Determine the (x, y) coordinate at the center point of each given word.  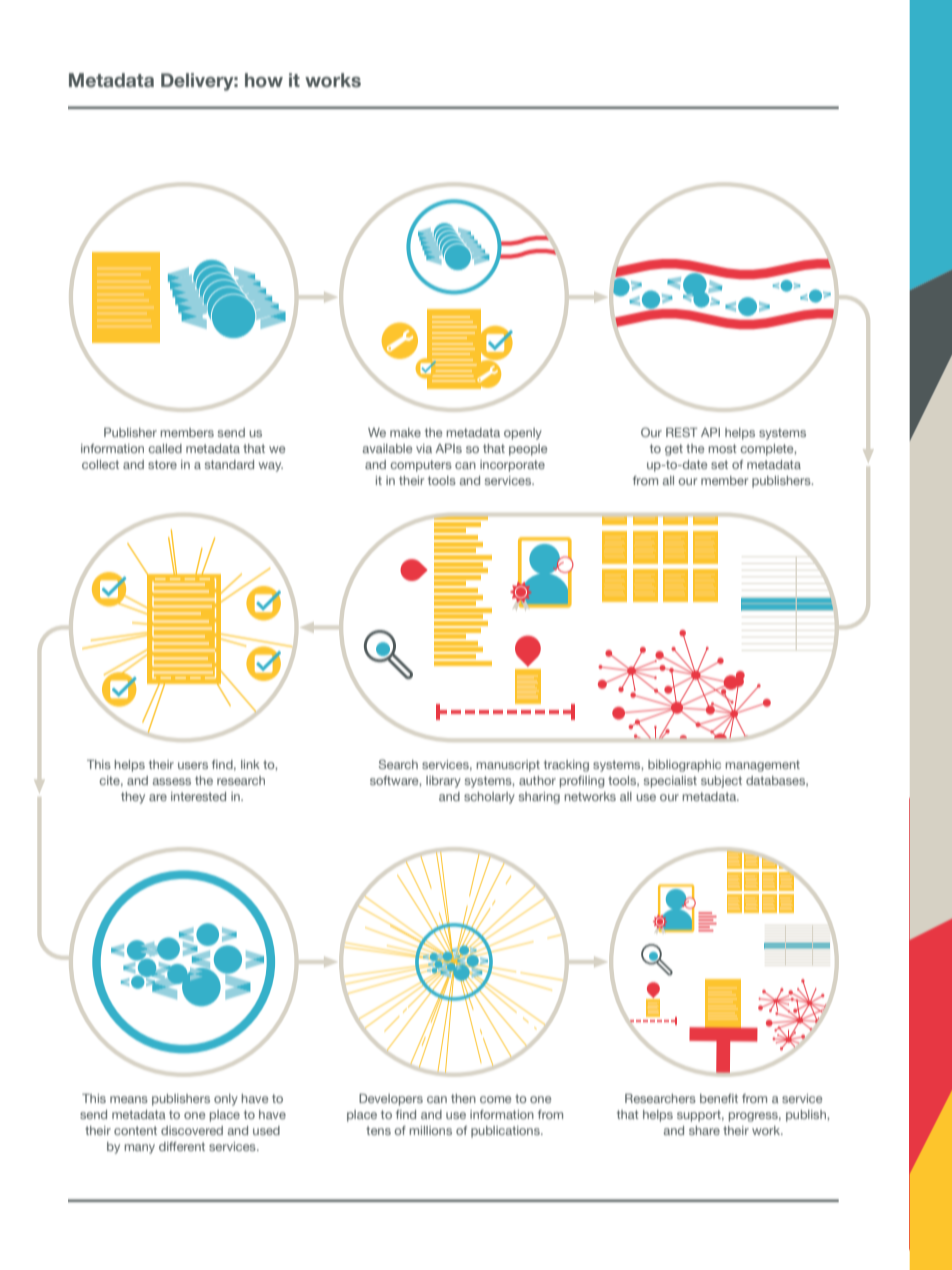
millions (431, 1130)
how (264, 80)
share (704, 1130)
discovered (192, 1130)
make (405, 432)
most (723, 448)
